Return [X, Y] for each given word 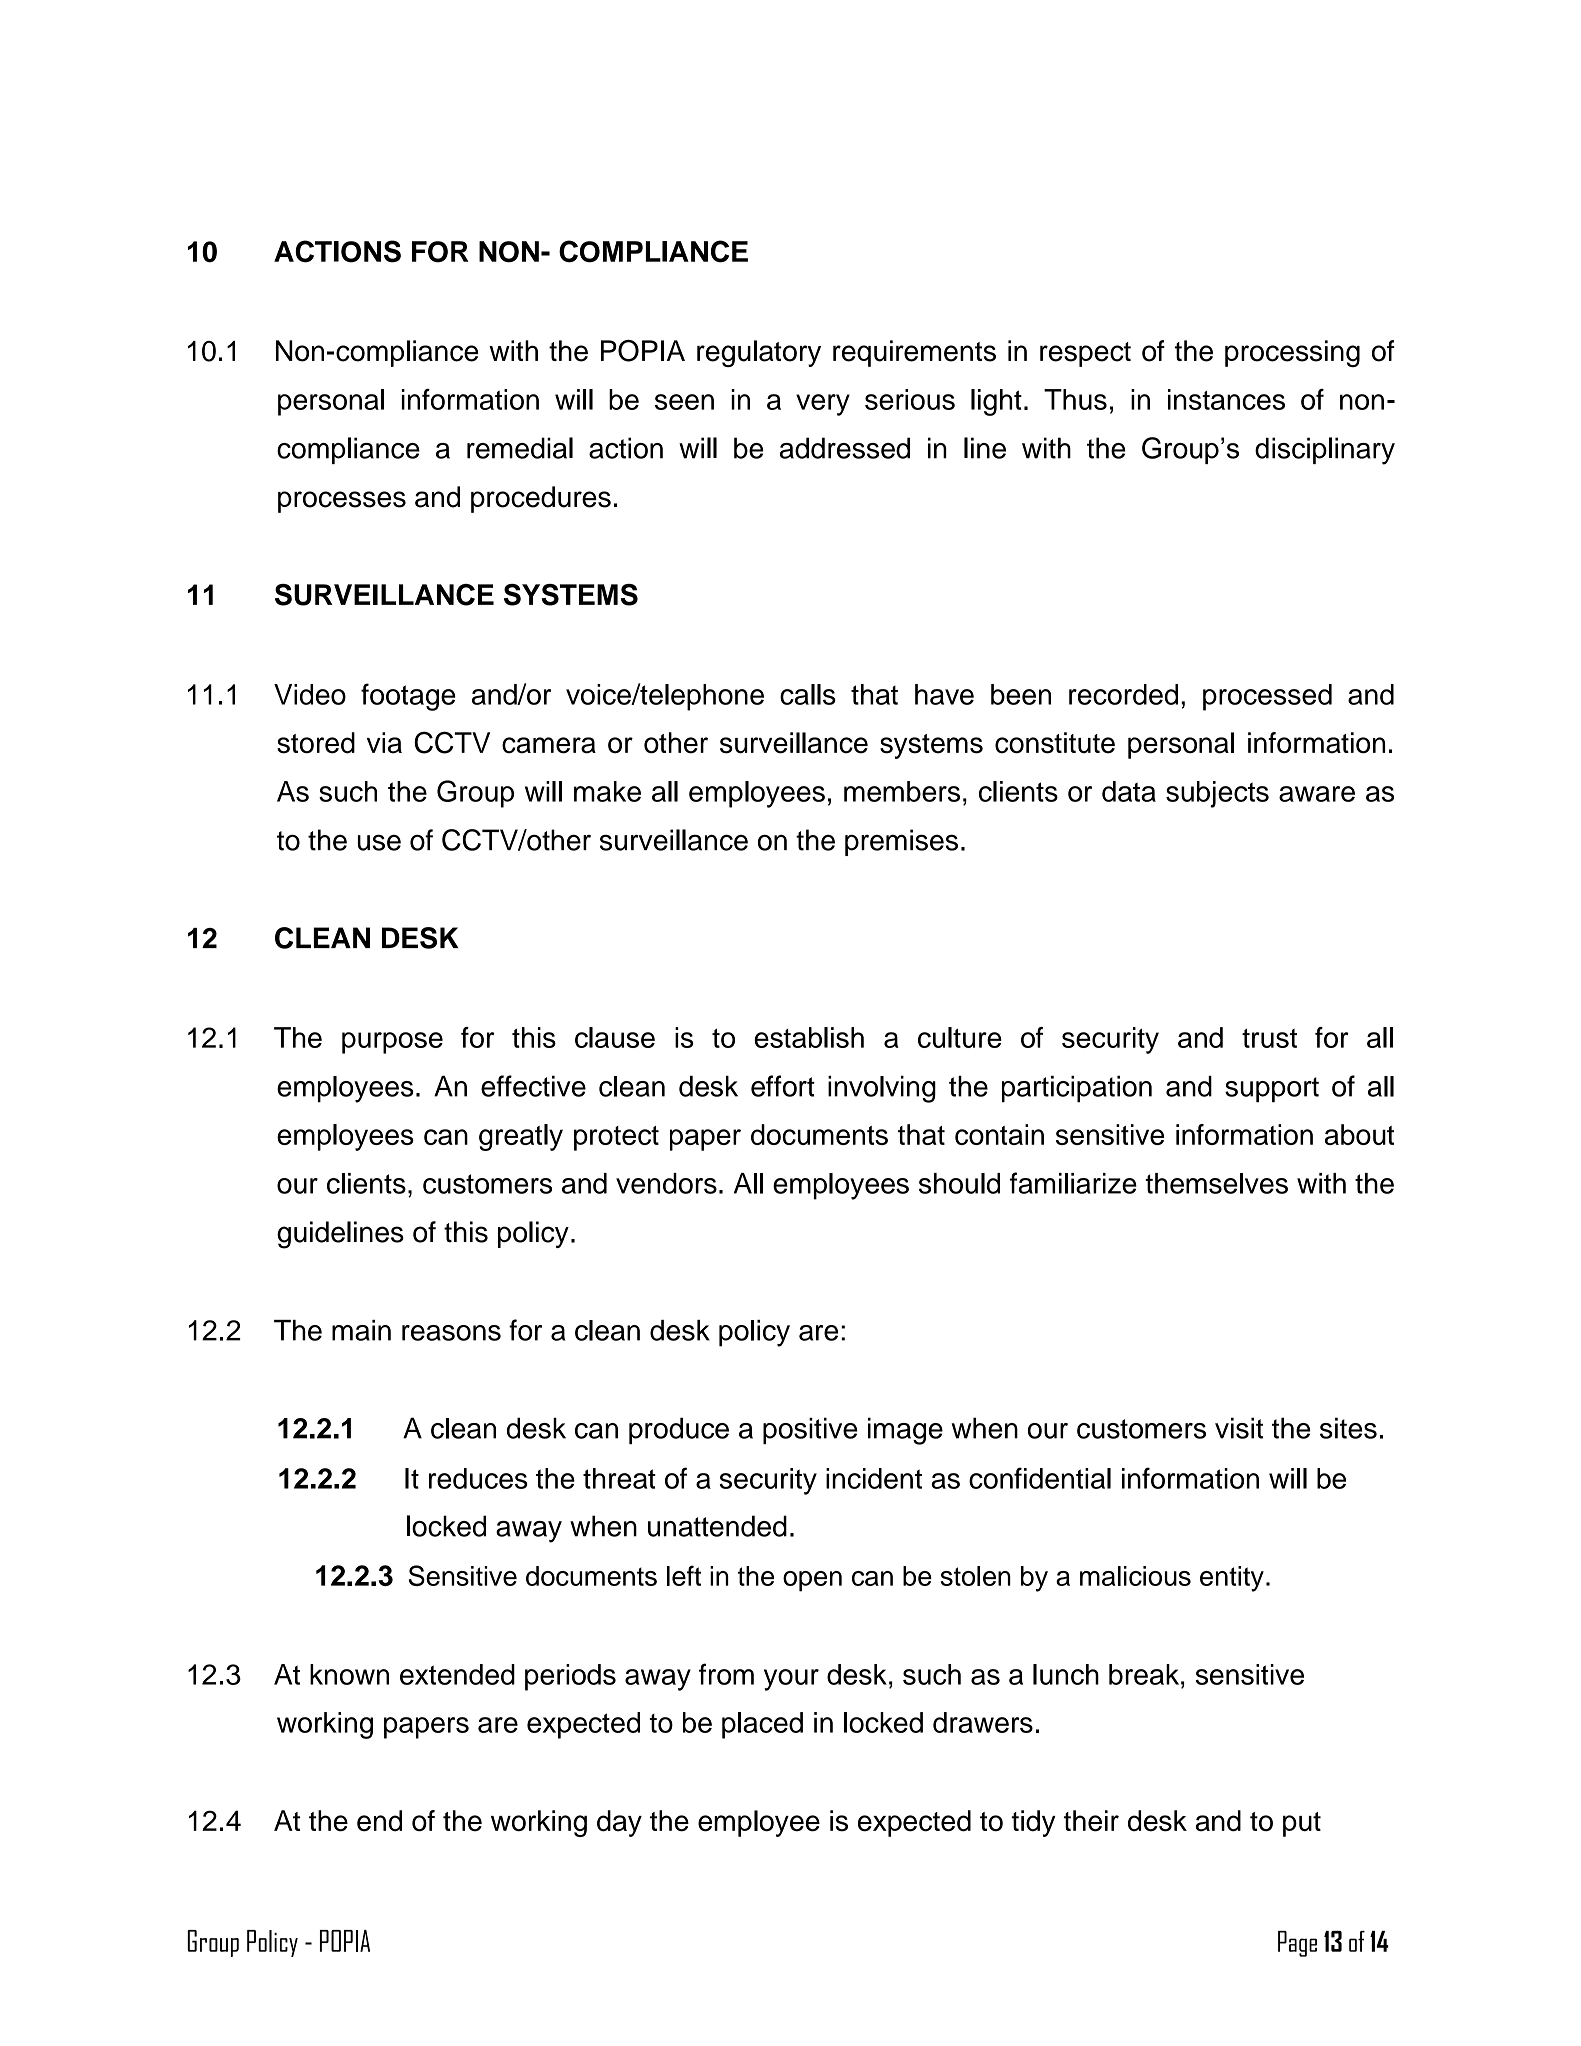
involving [882, 1089]
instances [1226, 399]
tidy [1033, 1823]
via [384, 743]
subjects [1217, 794]
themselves [1216, 1183]
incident [874, 1478]
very [823, 405]
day [619, 1823]
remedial [520, 448]
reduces [478, 1478]
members [902, 791]
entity [1232, 1579]
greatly [521, 1137]
